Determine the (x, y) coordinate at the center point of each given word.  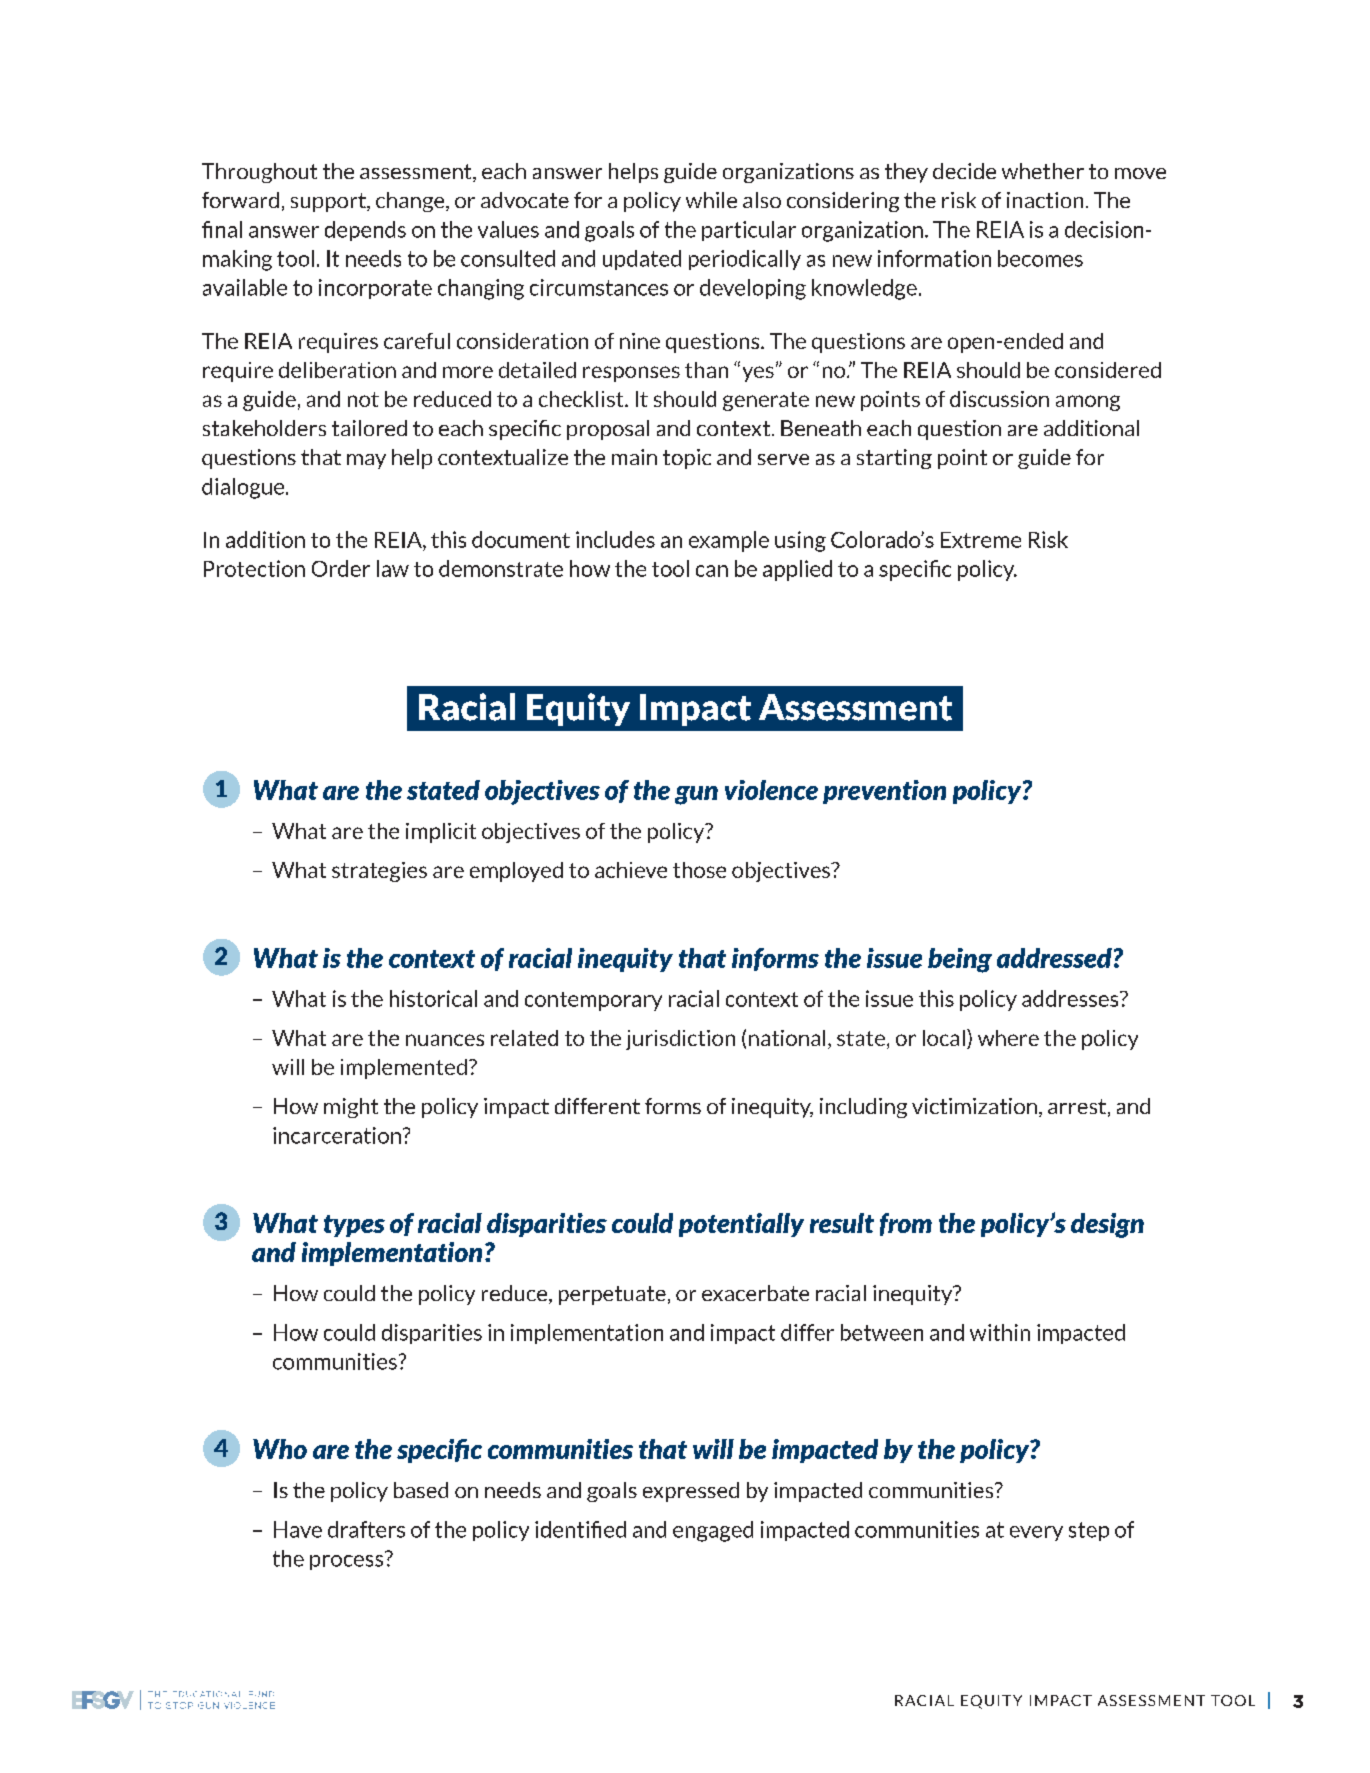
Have (298, 1529)
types (354, 1226)
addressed (1054, 958)
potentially (741, 1225)
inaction (1045, 200)
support (329, 202)
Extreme (981, 540)
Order (341, 568)
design (1107, 1225)
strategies (379, 872)
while (711, 200)
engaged (713, 1531)
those (699, 870)
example (729, 541)
